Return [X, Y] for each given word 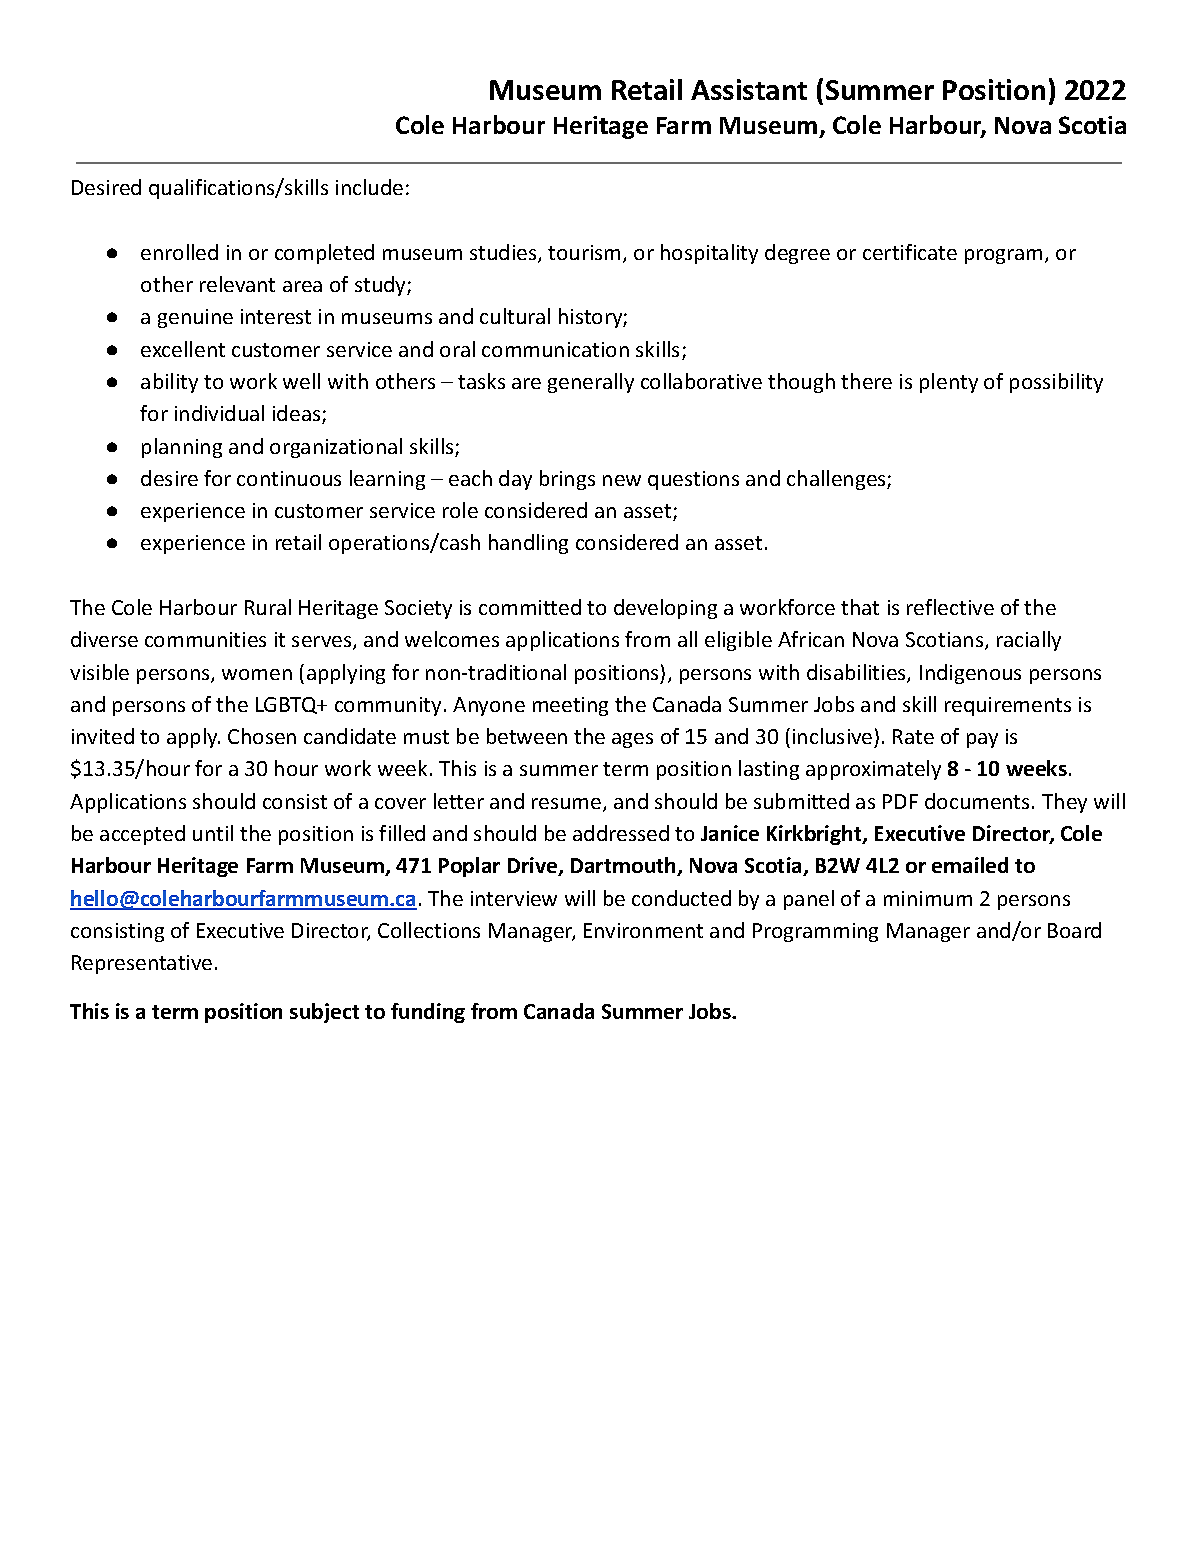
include [369, 187]
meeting [570, 706]
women [257, 674]
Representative [142, 964]
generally [591, 383]
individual [219, 413]
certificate [910, 252]
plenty [949, 383]
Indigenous [970, 674]
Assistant [749, 89]
